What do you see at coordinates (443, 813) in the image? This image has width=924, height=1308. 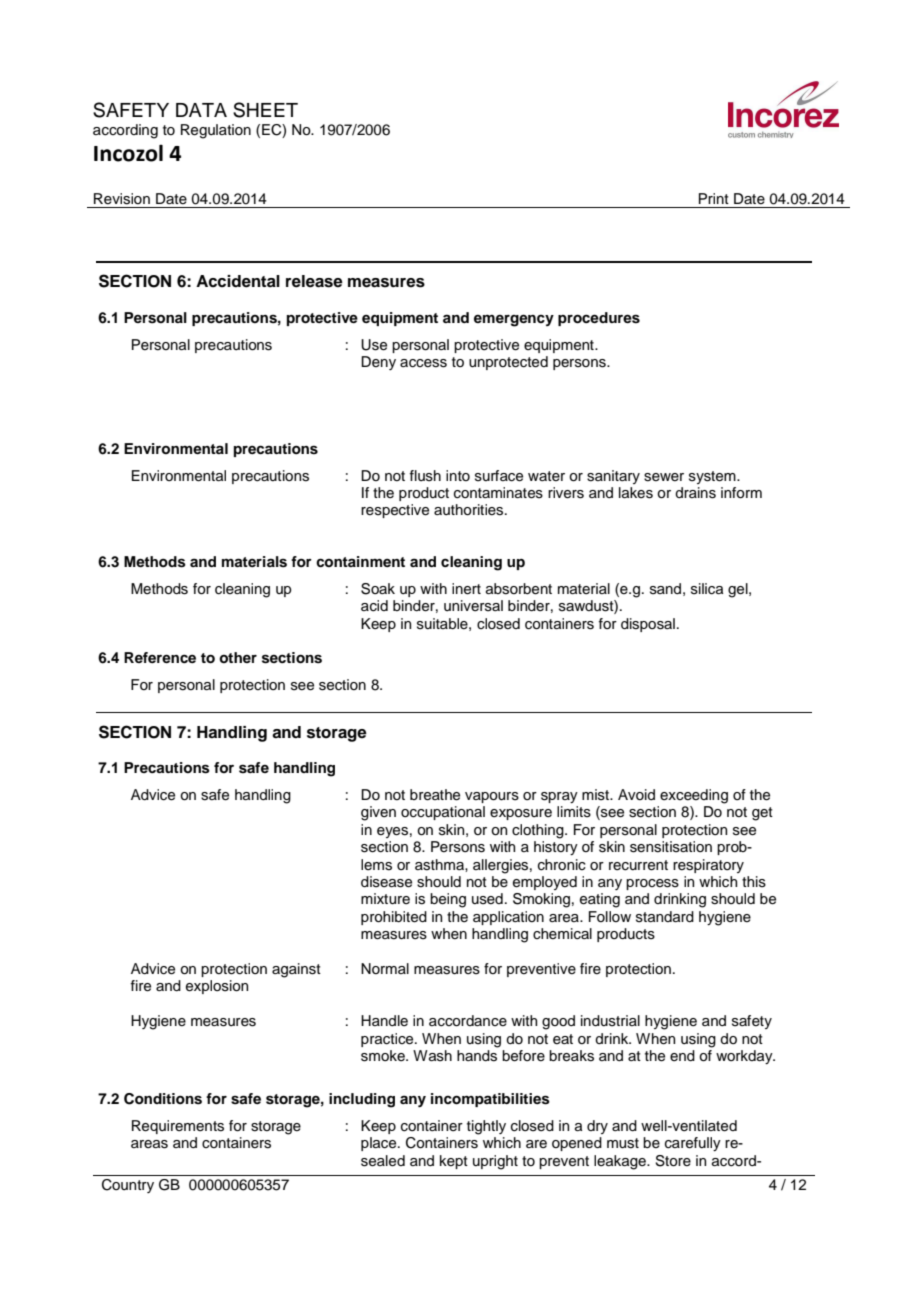 I see `occupational` at bounding box center [443, 813].
